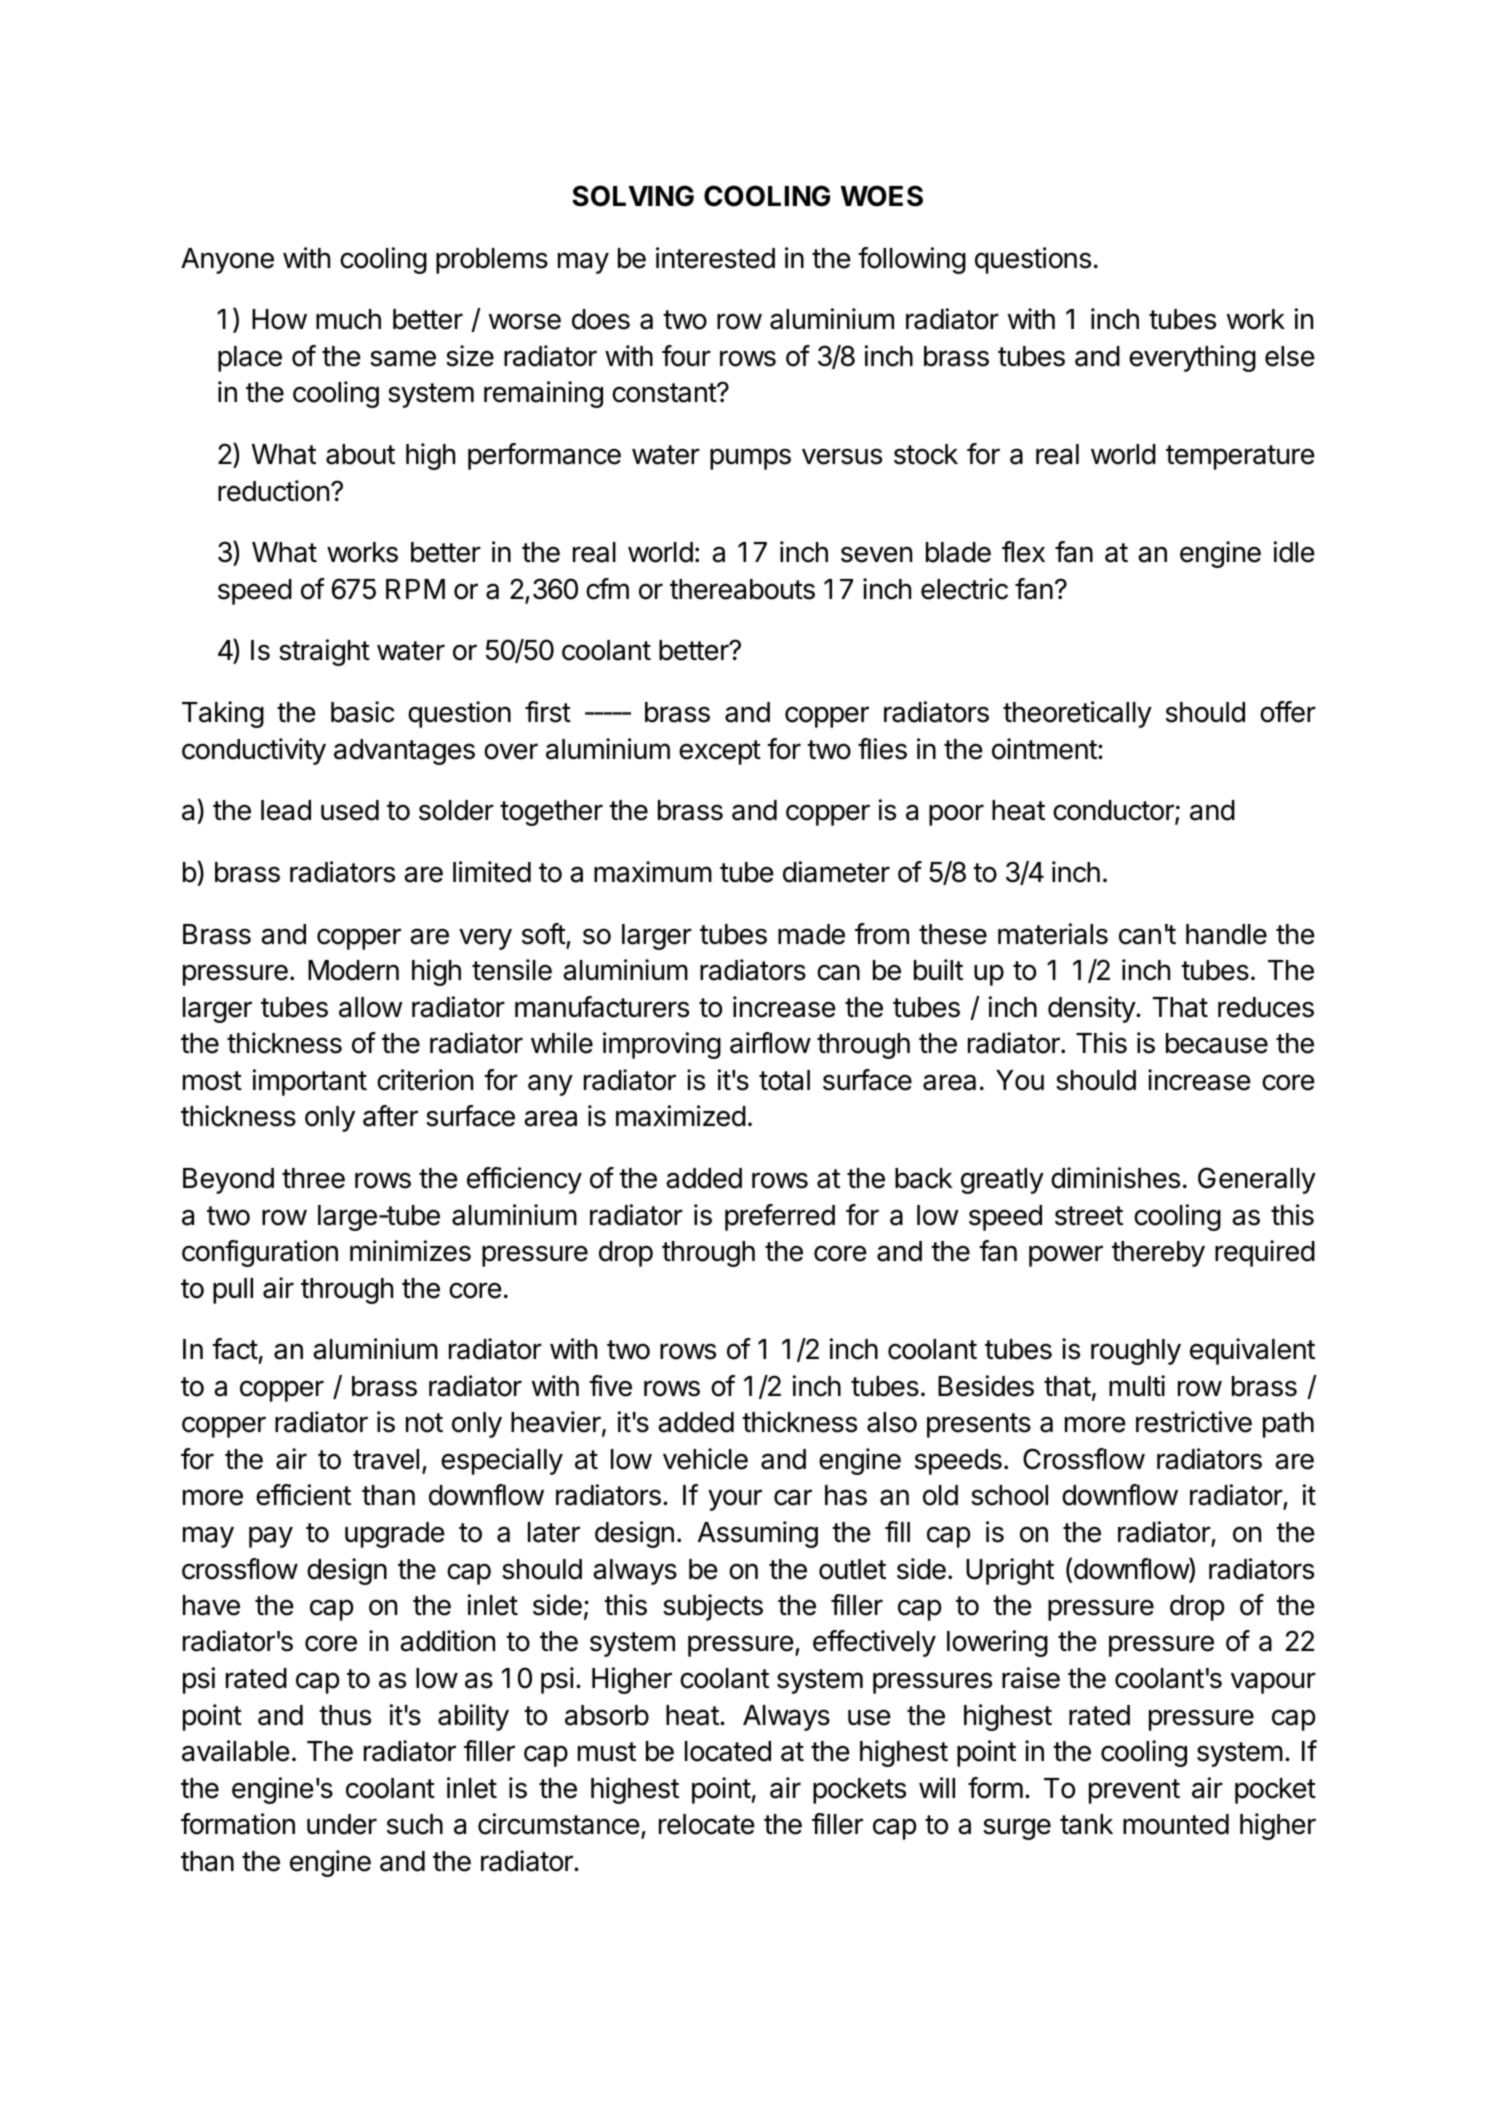 The height and width of the page is (2115, 1495). I want to click on much, so click(348, 319).
